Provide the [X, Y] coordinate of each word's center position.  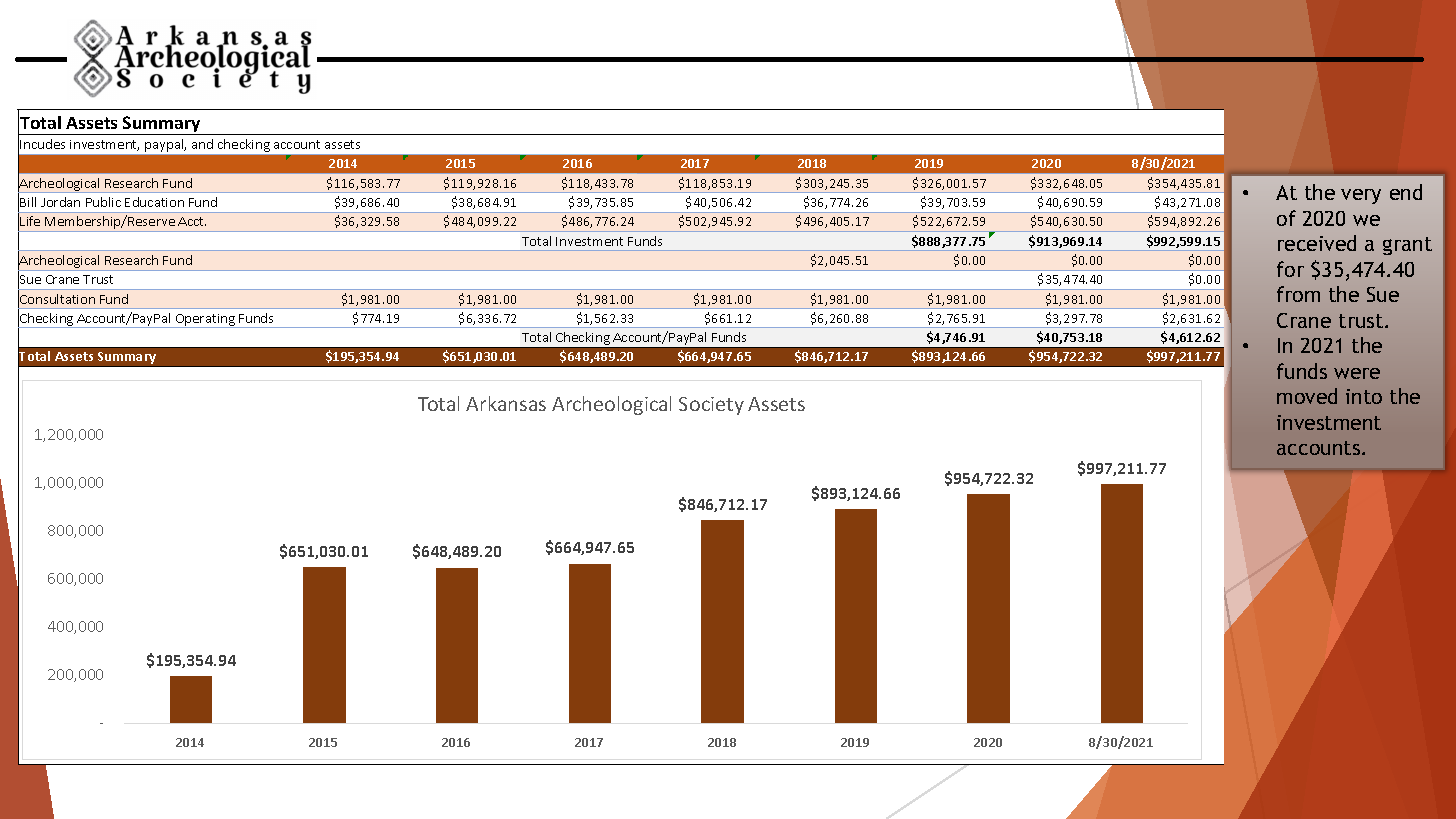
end [1406, 192]
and [202, 144]
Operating [205, 321]
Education [154, 202]
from [1298, 294]
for [1290, 269]
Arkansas [506, 403]
